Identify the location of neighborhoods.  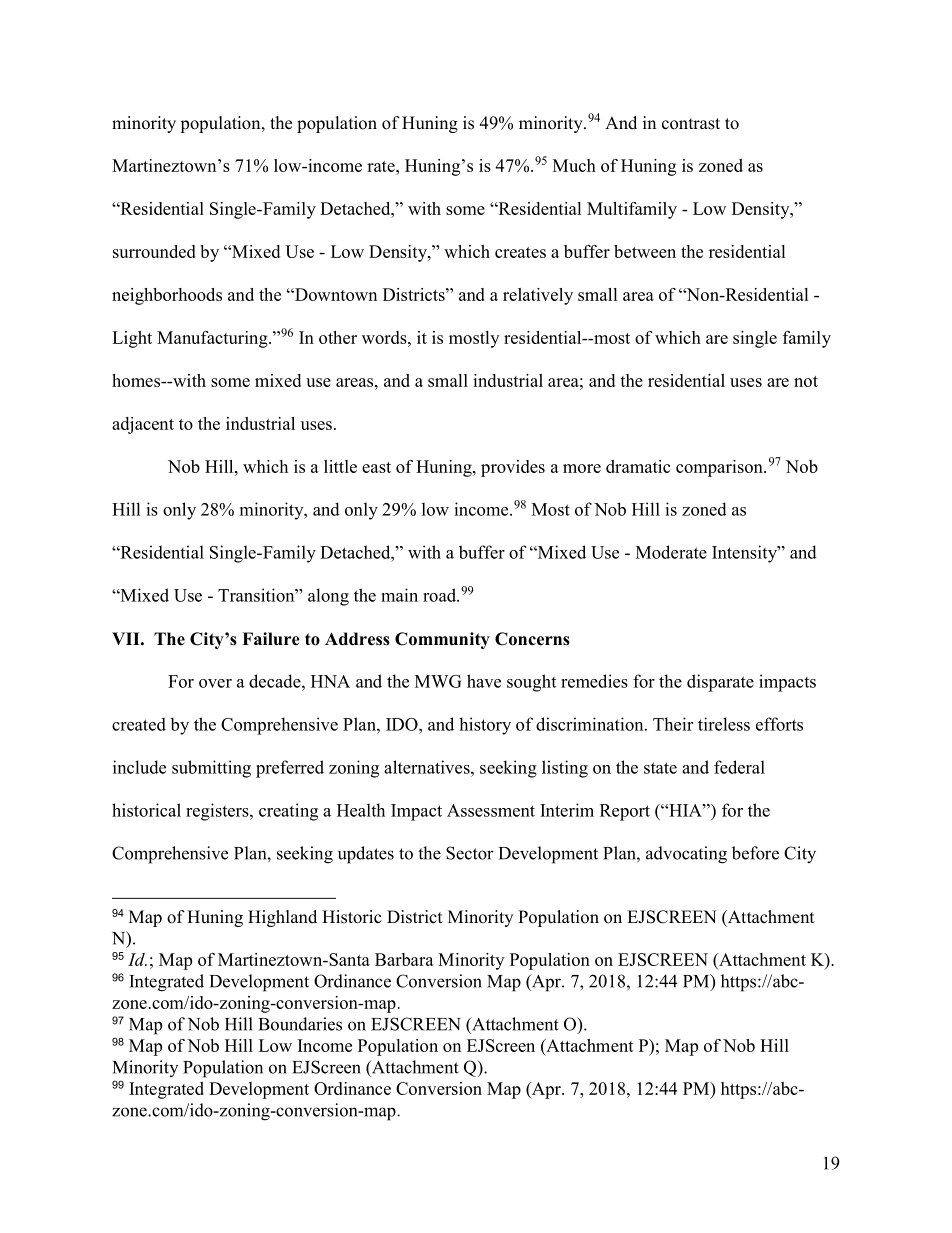
(167, 296).
